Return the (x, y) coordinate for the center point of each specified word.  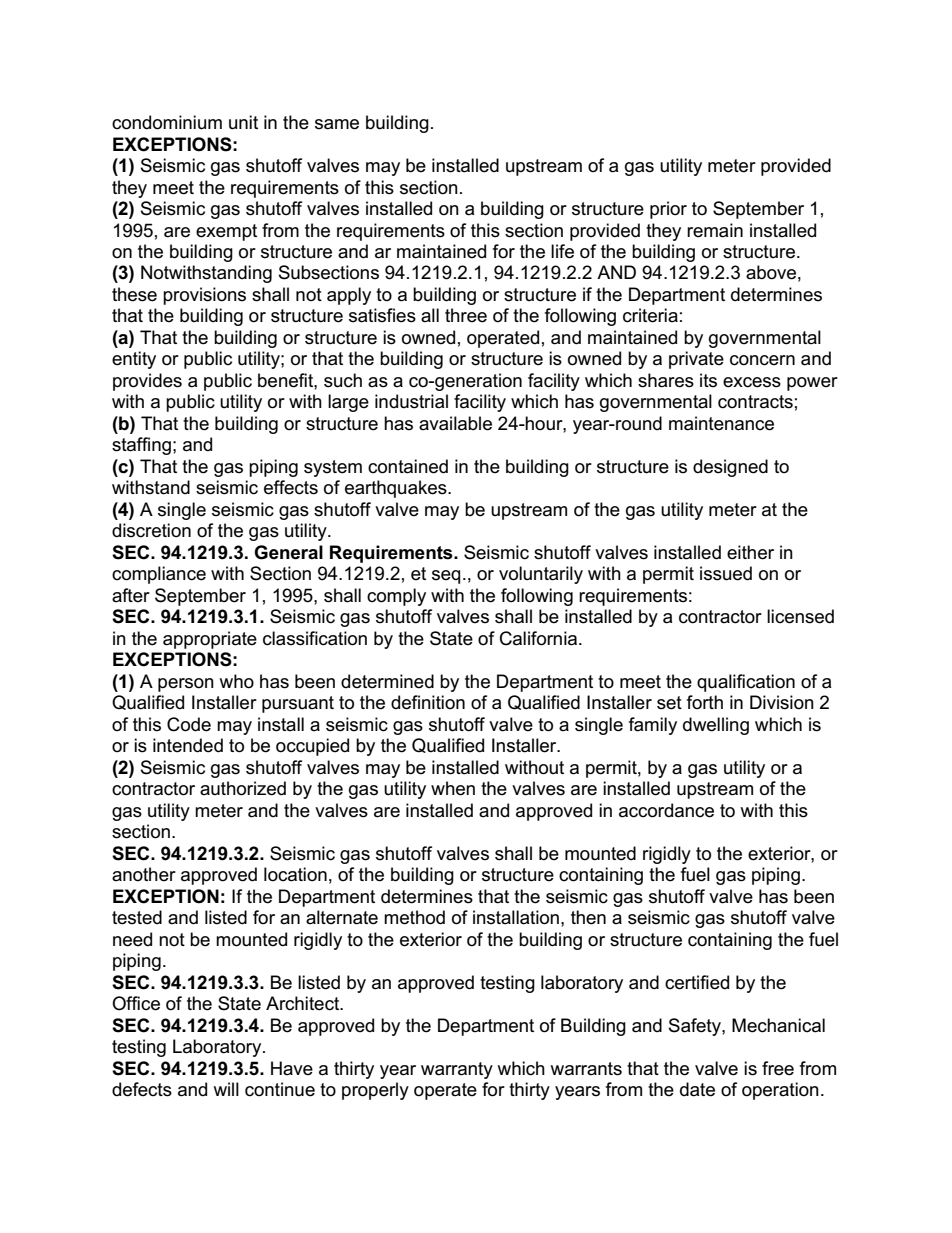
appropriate (210, 640)
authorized (243, 788)
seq (446, 577)
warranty (457, 1070)
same (337, 124)
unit (243, 122)
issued (726, 573)
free (778, 1068)
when (453, 788)
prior (668, 210)
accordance (666, 810)
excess (752, 382)
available (455, 423)
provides (147, 382)
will (226, 1089)
